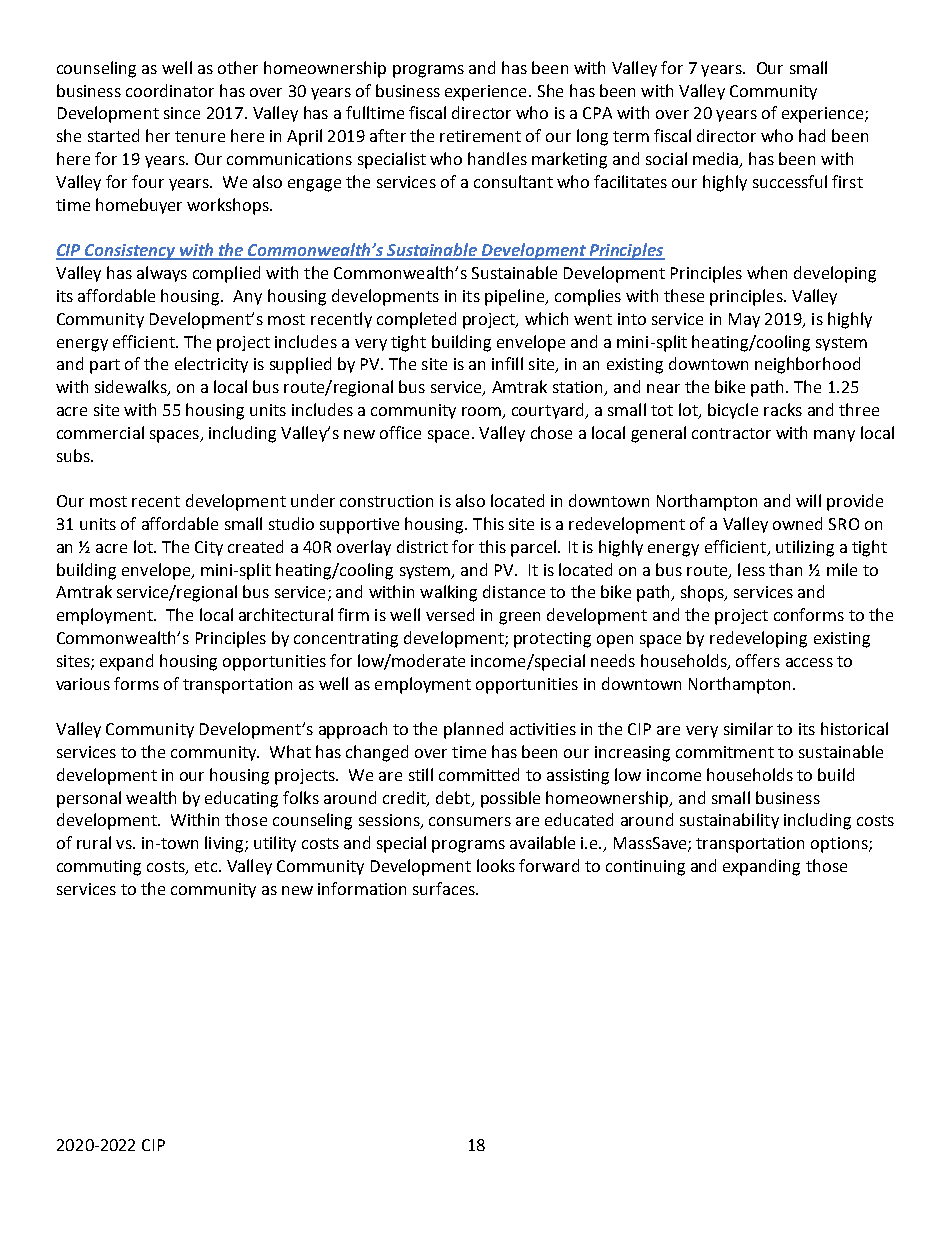  I want to click on had, so click(812, 135).
